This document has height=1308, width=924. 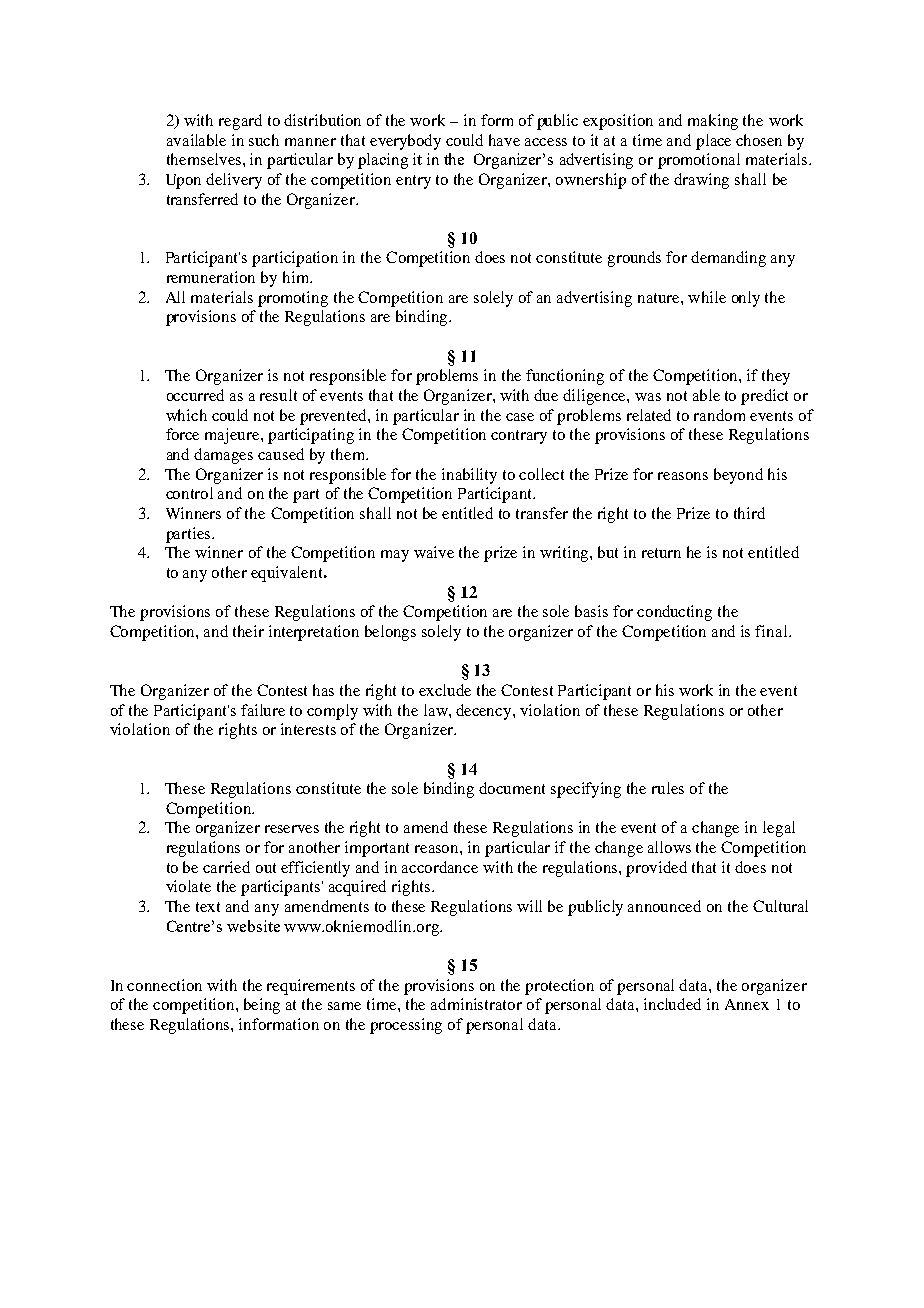 I want to click on their, so click(x=248, y=631).
